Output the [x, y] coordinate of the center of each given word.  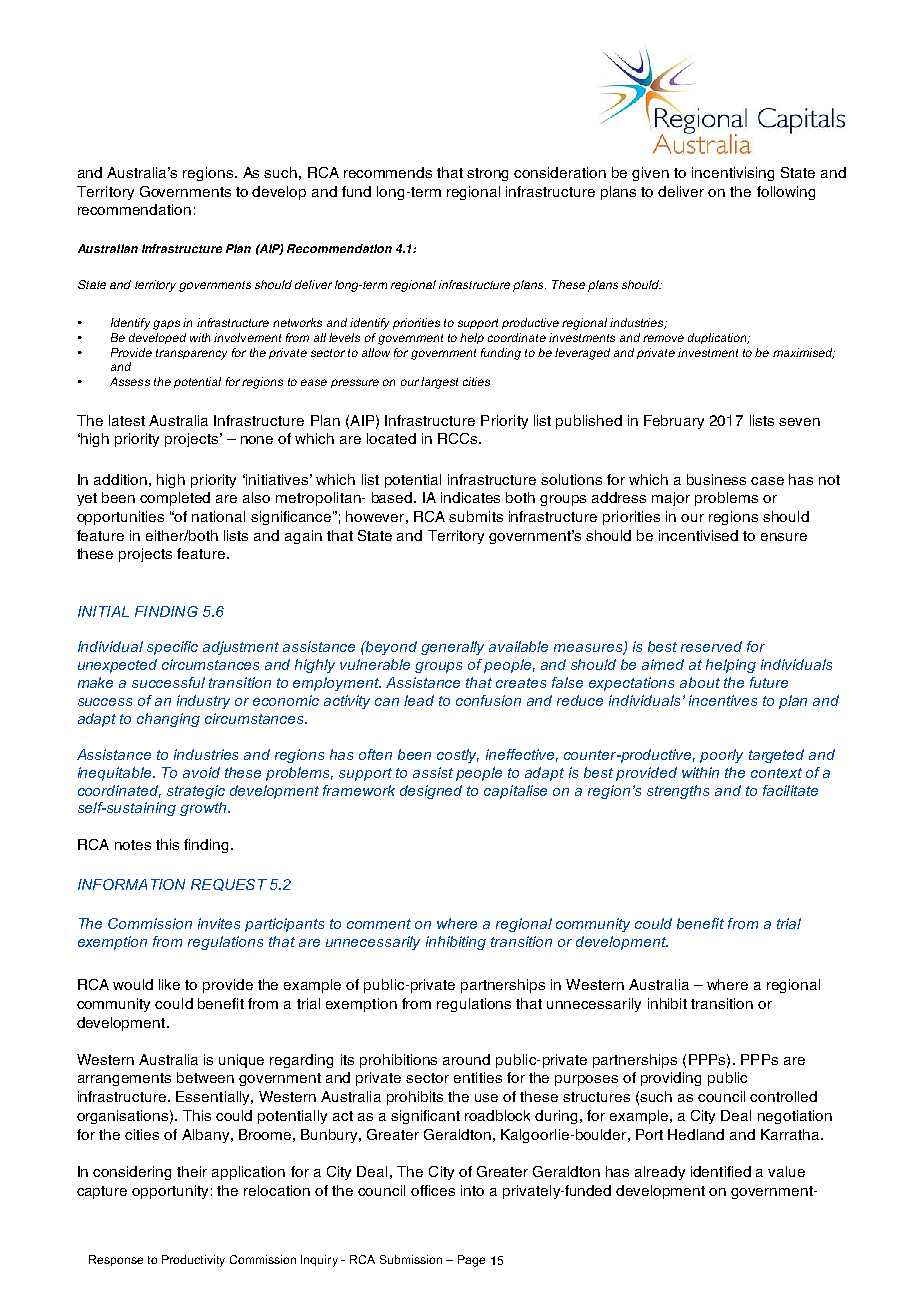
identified [721, 1171]
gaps [166, 325]
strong [487, 174]
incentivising [733, 174]
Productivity [193, 1261]
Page [471, 1261]
